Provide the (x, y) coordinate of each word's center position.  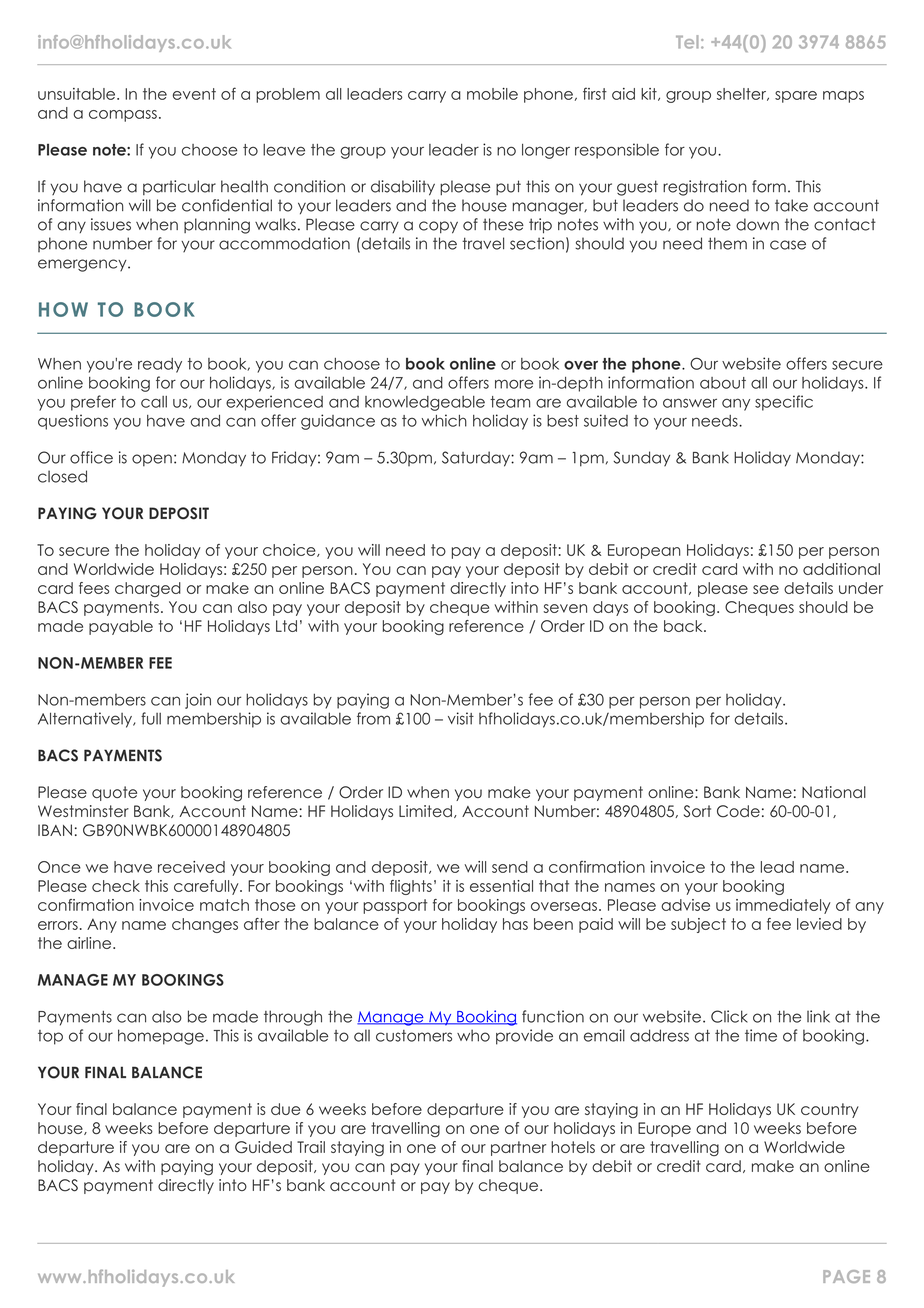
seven (565, 608)
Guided (263, 1147)
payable (121, 627)
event (194, 94)
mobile (492, 94)
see (766, 589)
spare (796, 97)
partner (518, 1148)
